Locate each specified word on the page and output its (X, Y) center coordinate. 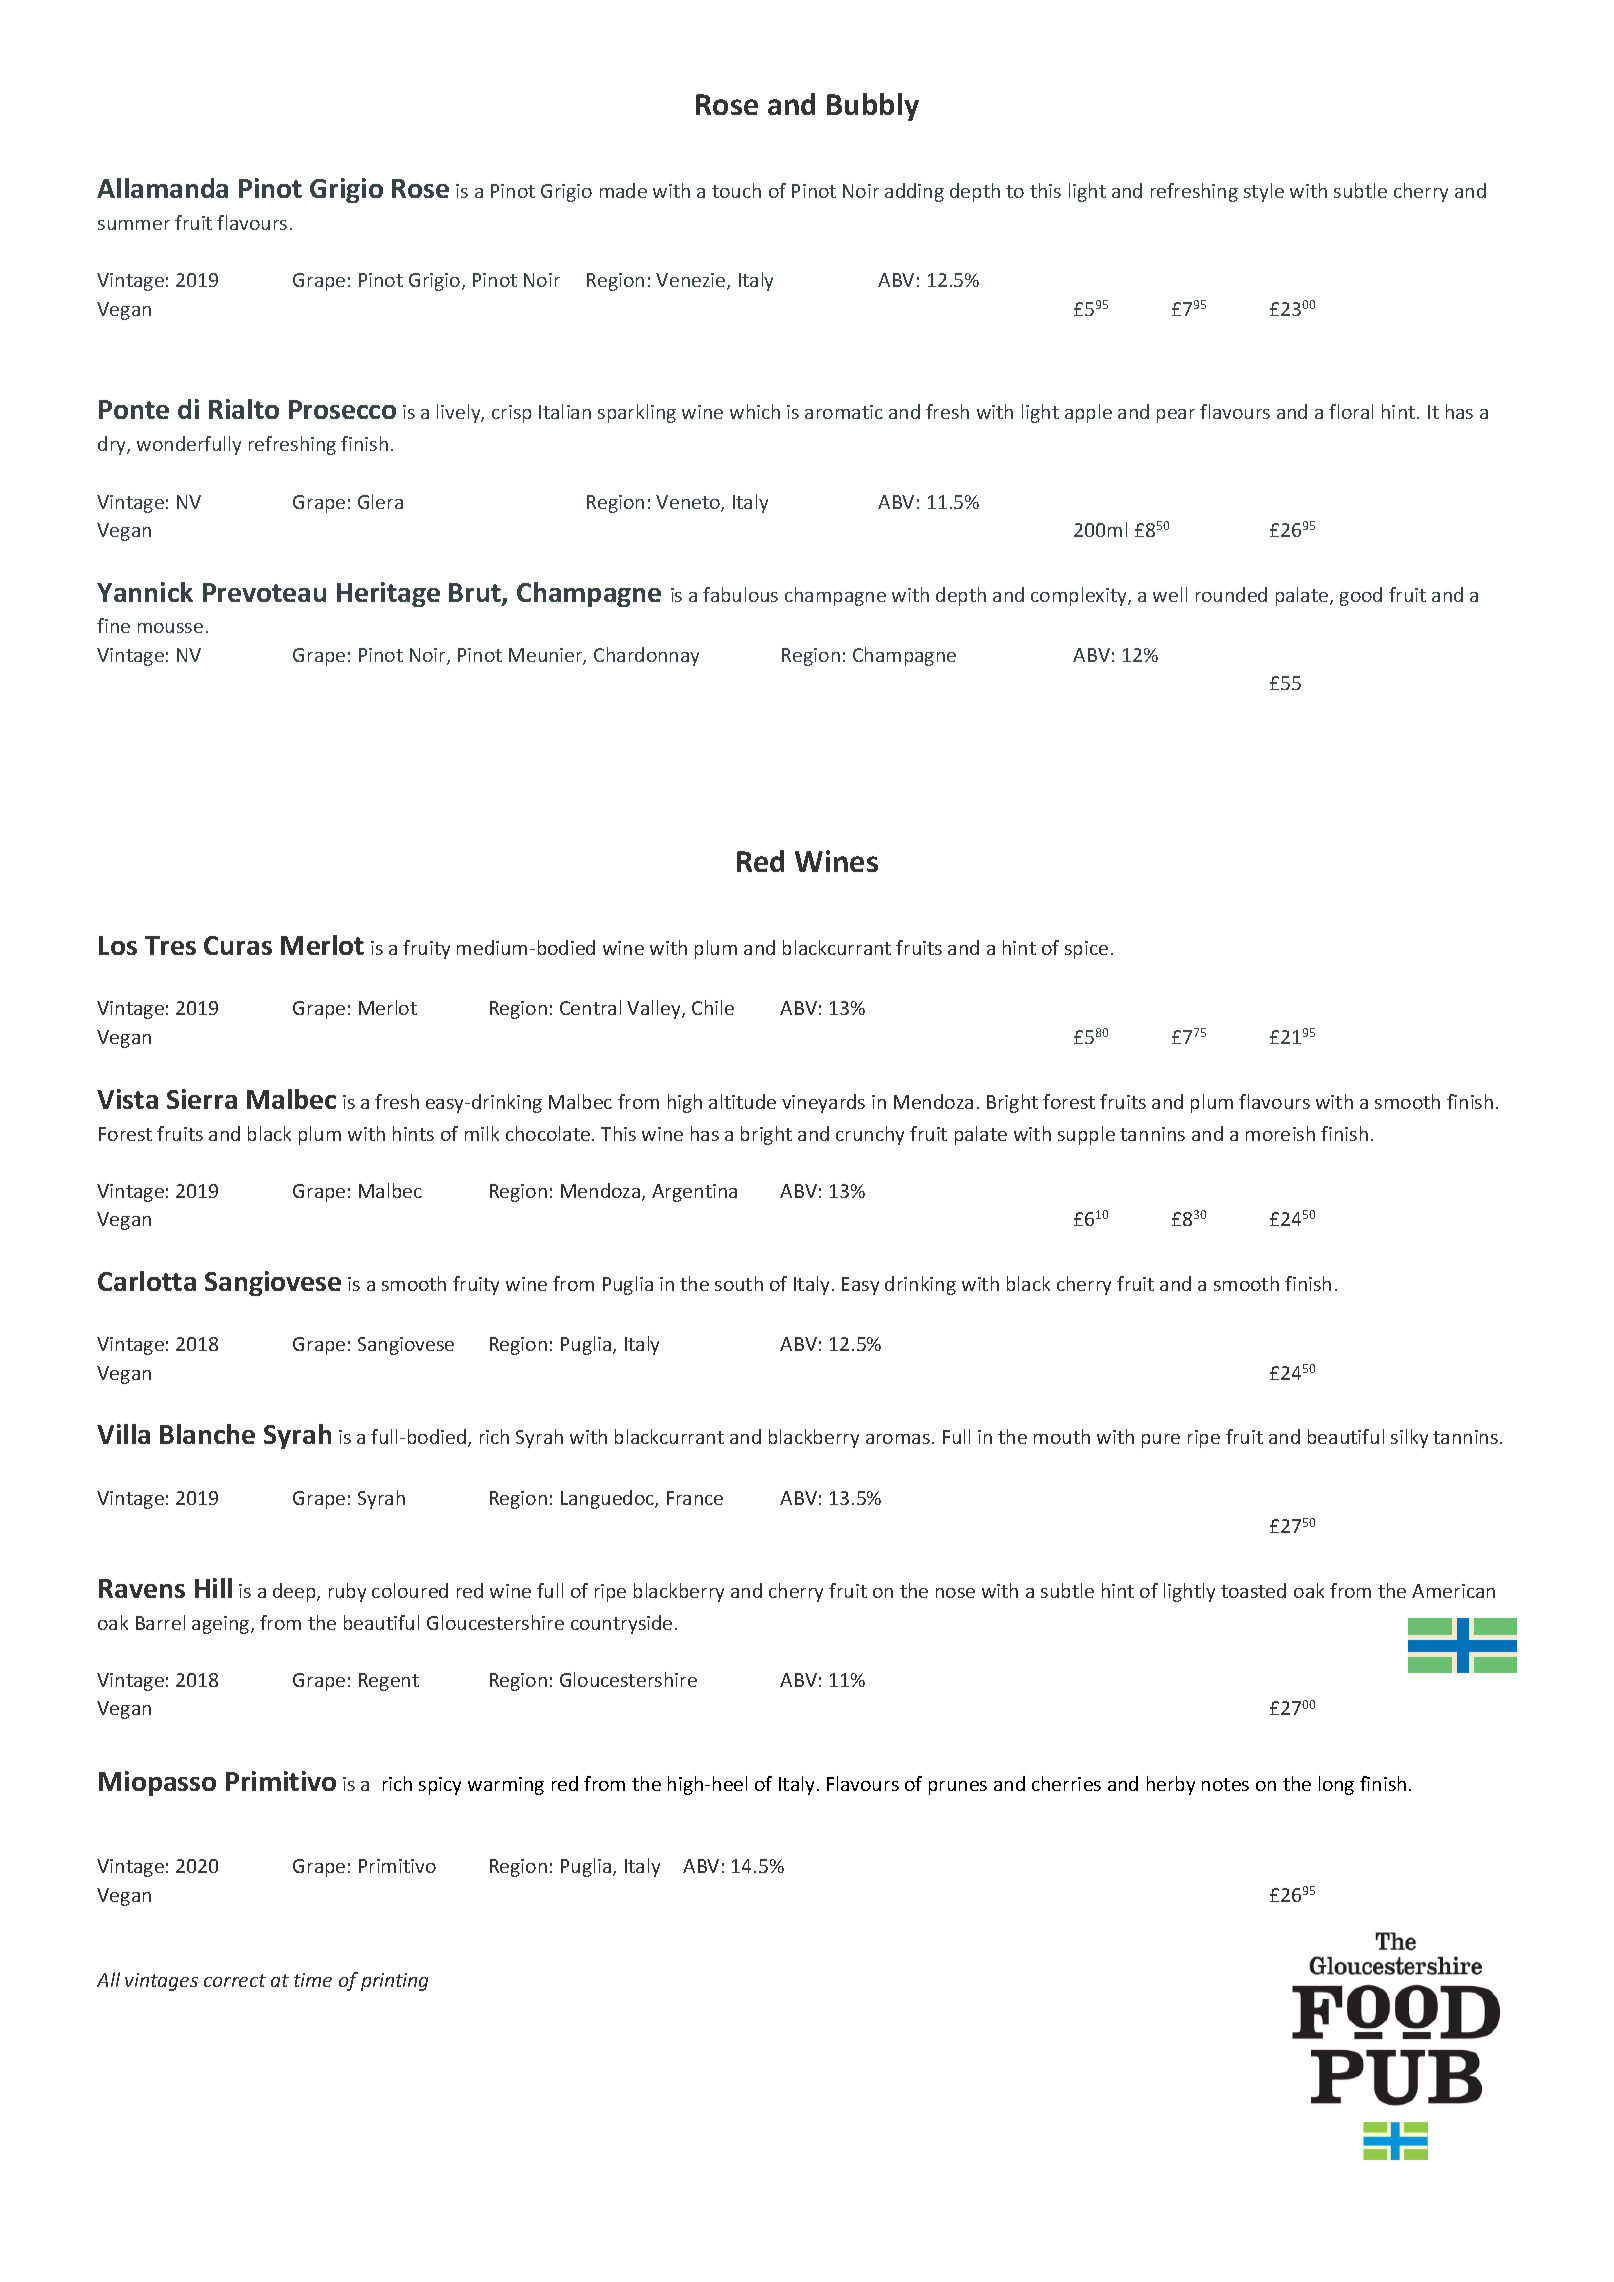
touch (736, 190)
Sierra (202, 1099)
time (313, 1980)
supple (1086, 1135)
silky (1409, 1438)
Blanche (207, 1434)
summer (134, 225)
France (695, 1498)
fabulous (740, 594)
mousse (170, 628)
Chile (713, 1007)
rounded (1231, 594)
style (1264, 192)
